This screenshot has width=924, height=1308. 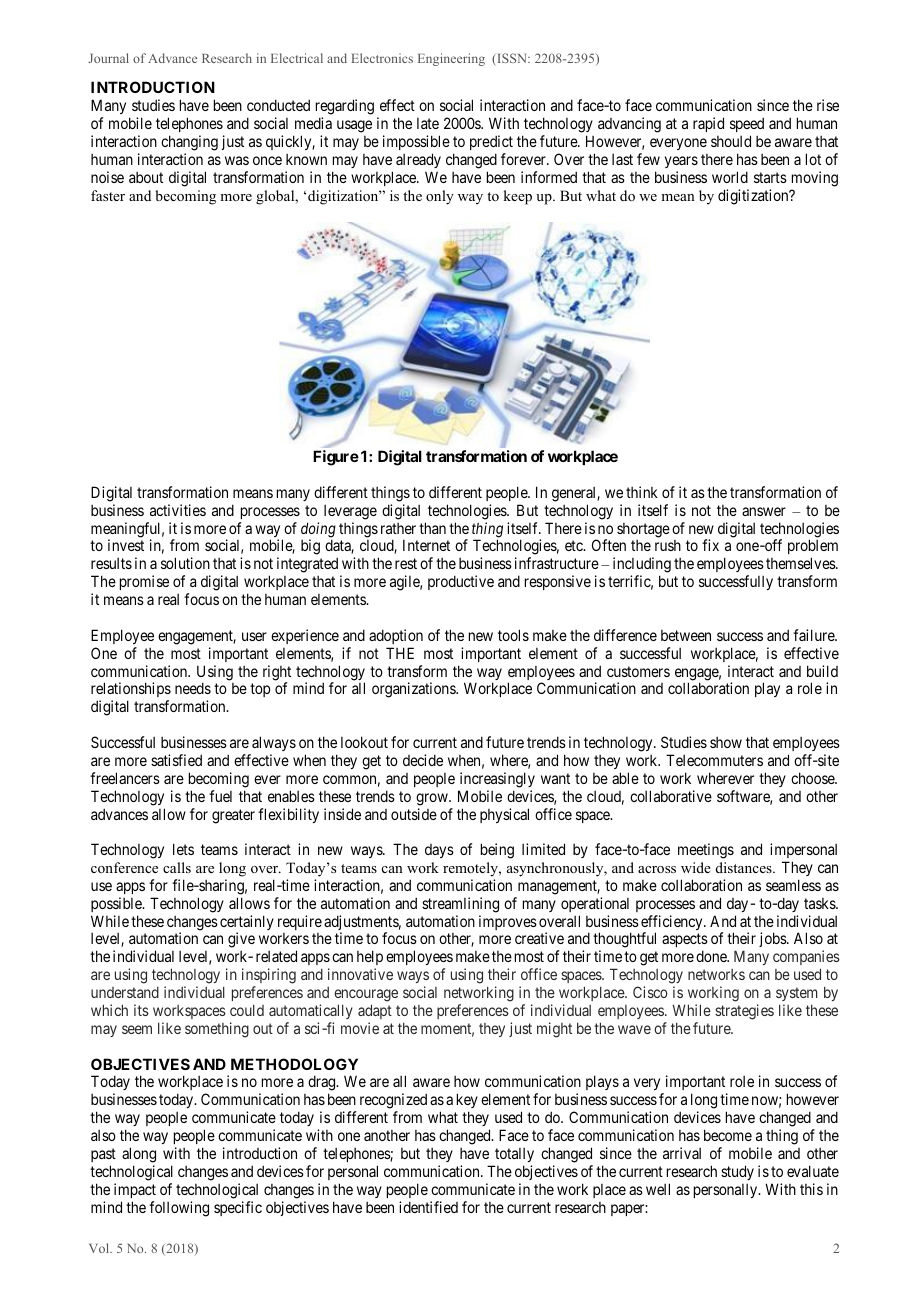 I want to click on distances, so click(x=745, y=867).
